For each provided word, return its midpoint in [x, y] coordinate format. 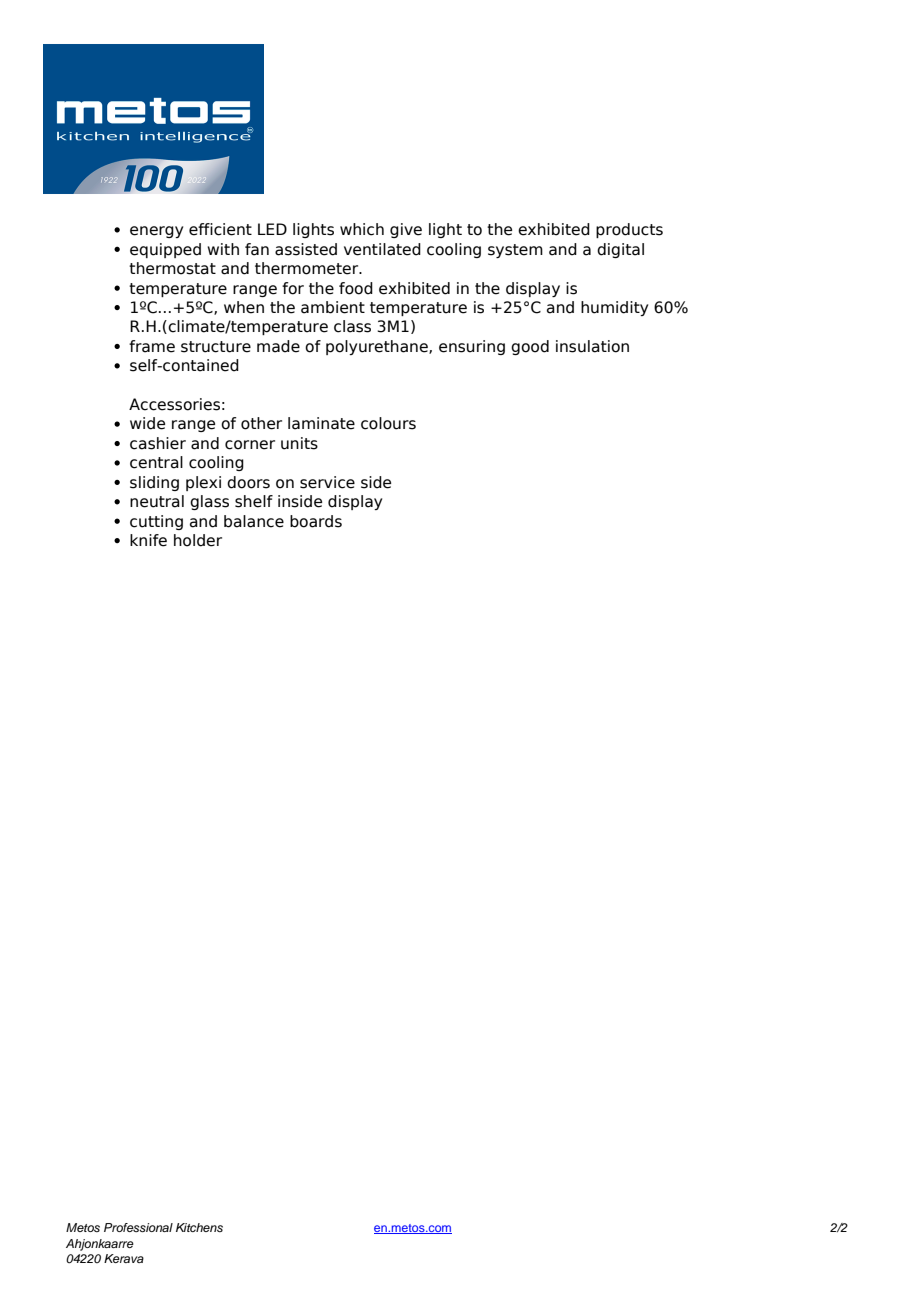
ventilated [382, 249]
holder [198, 540]
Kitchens [199, 1227]
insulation [592, 346]
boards [316, 521]
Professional [138, 1227]
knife [148, 540]
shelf [254, 501]
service [327, 482]
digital [620, 250]
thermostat [172, 268]
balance [254, 521]
